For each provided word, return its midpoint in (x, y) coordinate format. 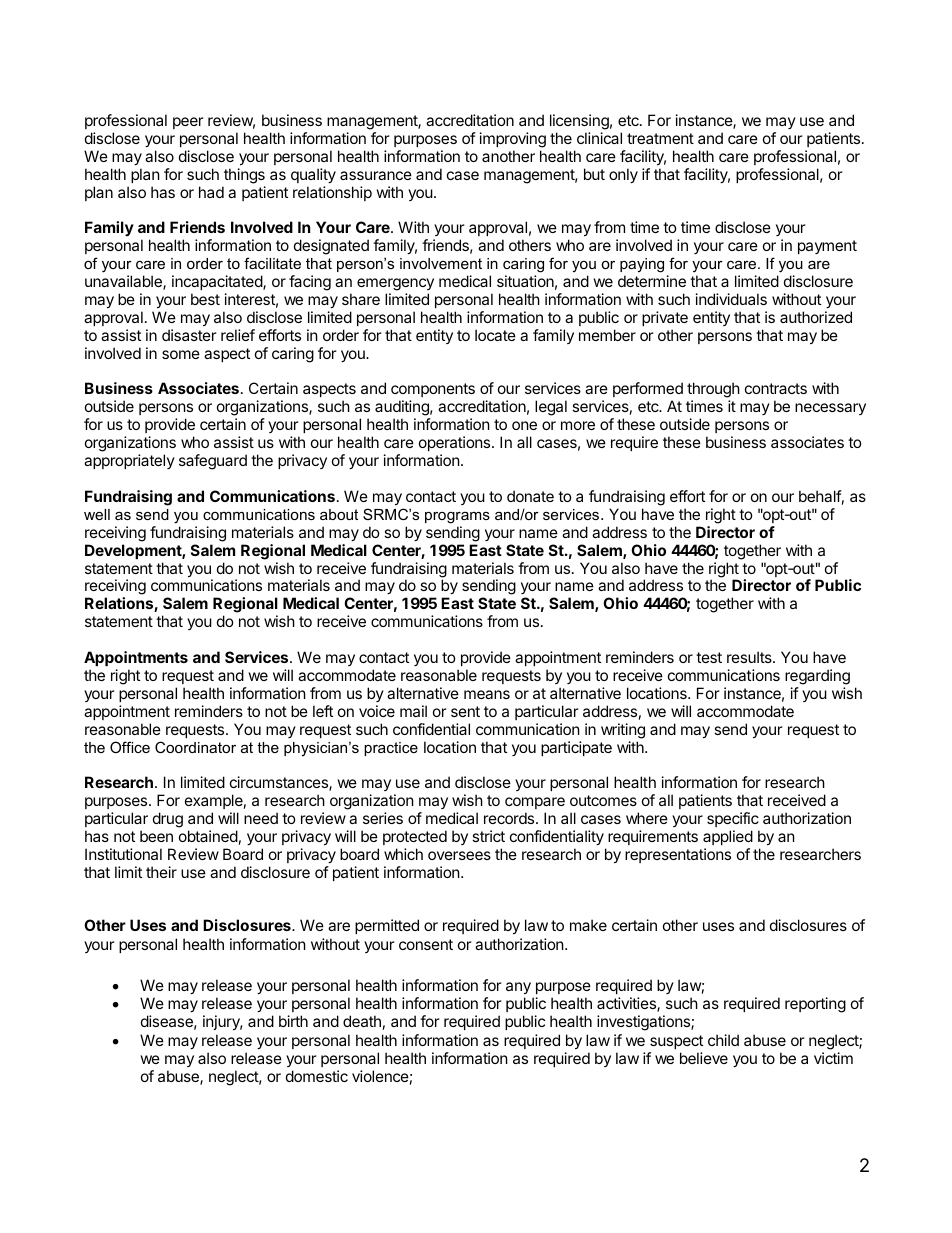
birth (293, 1021)
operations (456, 443)
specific (733, 819)
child (723, 1040)
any (518, 988)
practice (391, 749)
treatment (660, 138)
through (713, 391)
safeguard (213, 462)
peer (188, 123)
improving (513, 140)
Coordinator (195, 747)
